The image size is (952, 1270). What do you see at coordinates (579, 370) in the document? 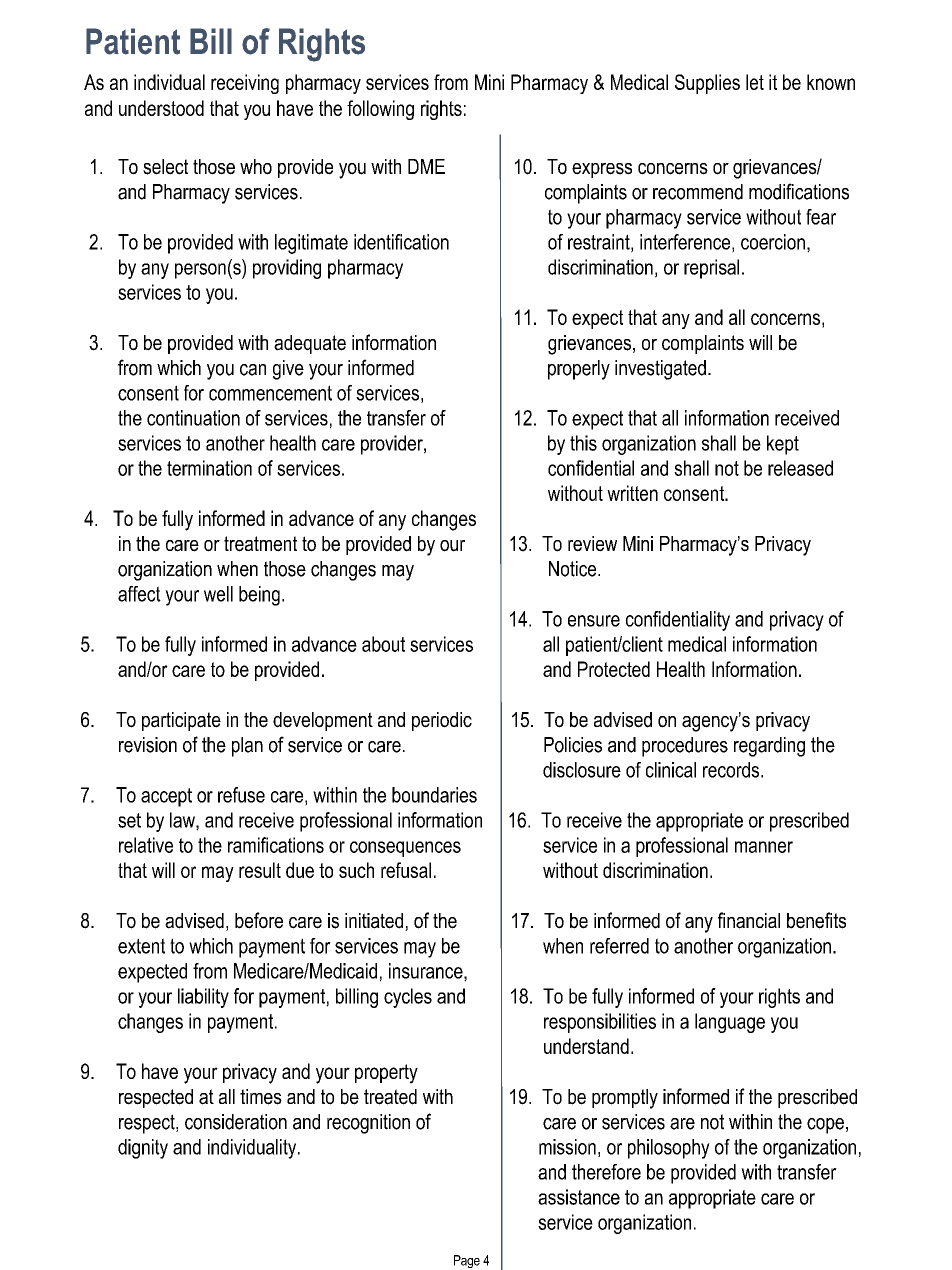
I see `properly` at bounding box center [579, 370].
